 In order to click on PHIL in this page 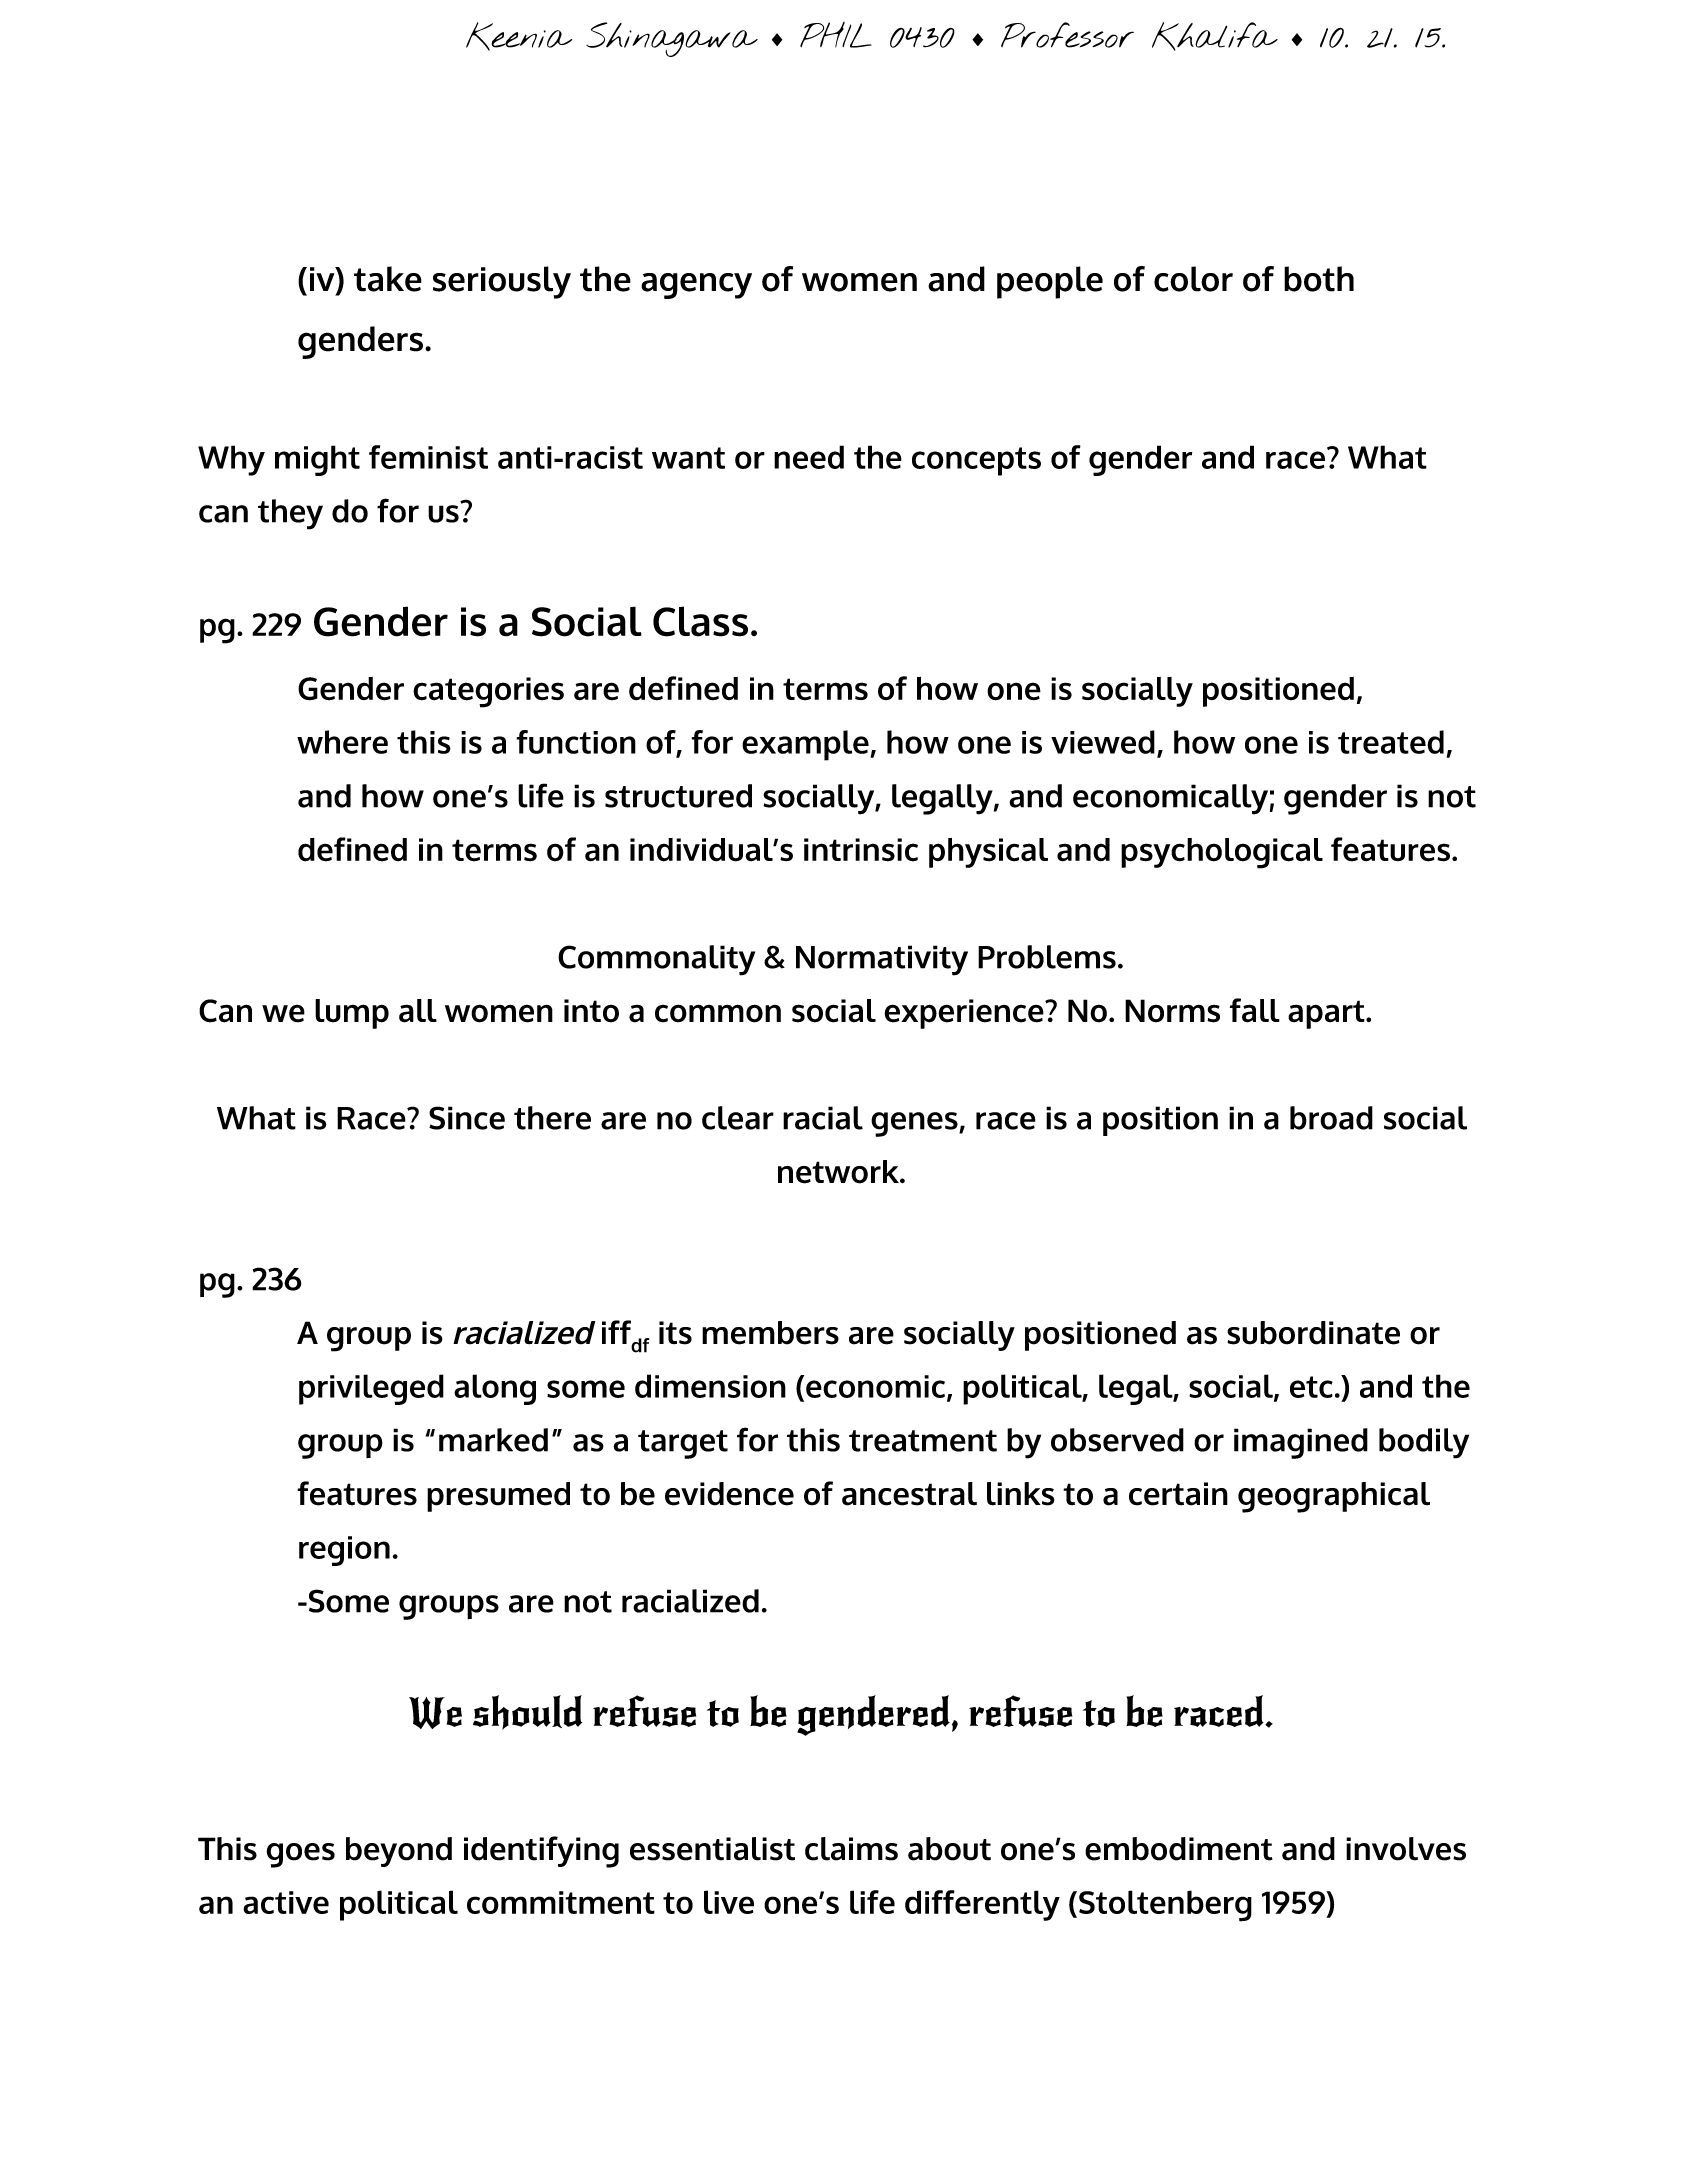, I will do `click(836, 35)`.
